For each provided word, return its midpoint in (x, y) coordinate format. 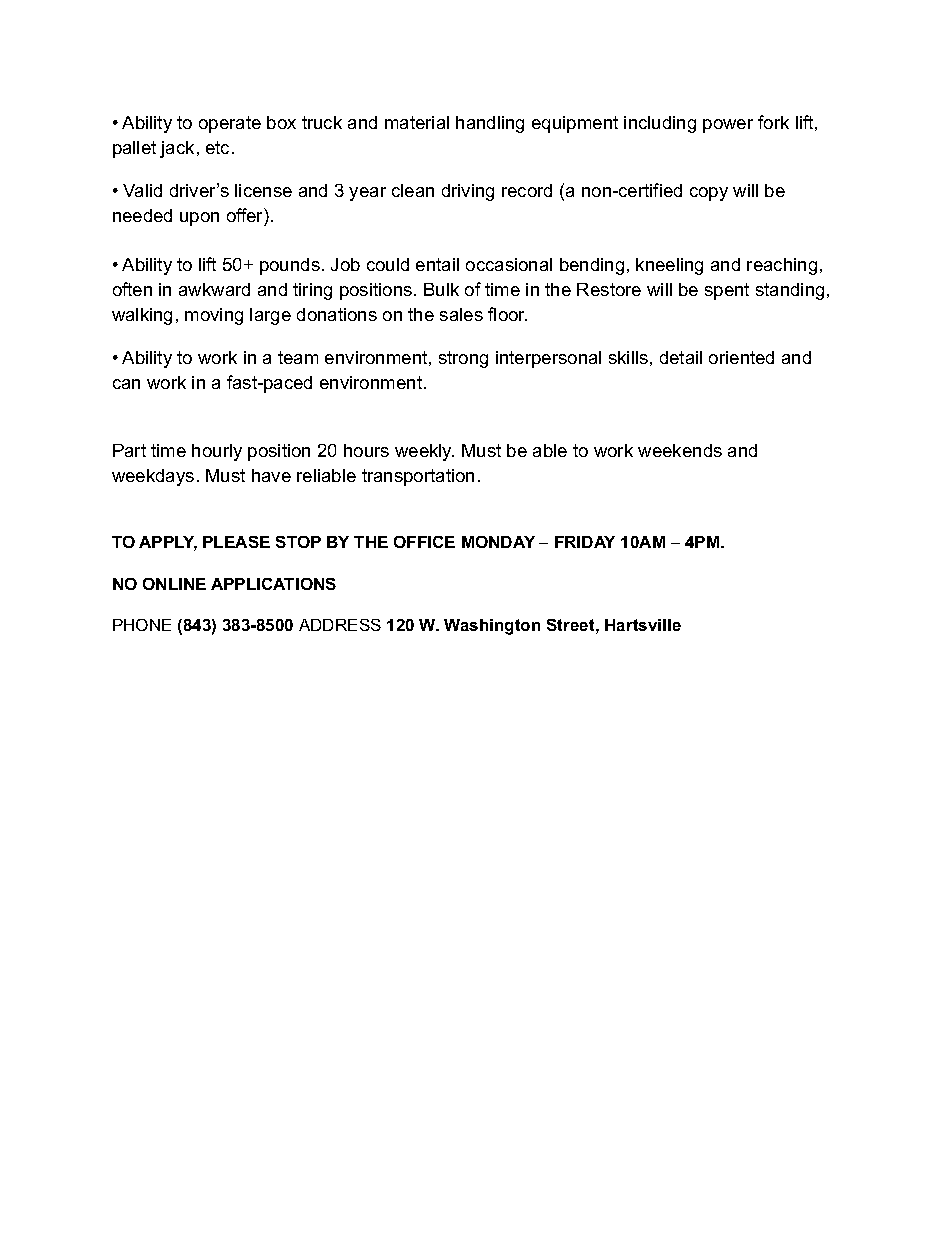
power (728, 126)
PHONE (142, 625)
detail (681, 357)
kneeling (669, 266)
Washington (492, 627)
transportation (418, 477)
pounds (290, 266)
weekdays (153, 477)
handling (490, 124)
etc (217, 147)
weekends (680, 450)
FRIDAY (585, 542)
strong (463, 359)
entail (437, 264)
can (126, 384)
